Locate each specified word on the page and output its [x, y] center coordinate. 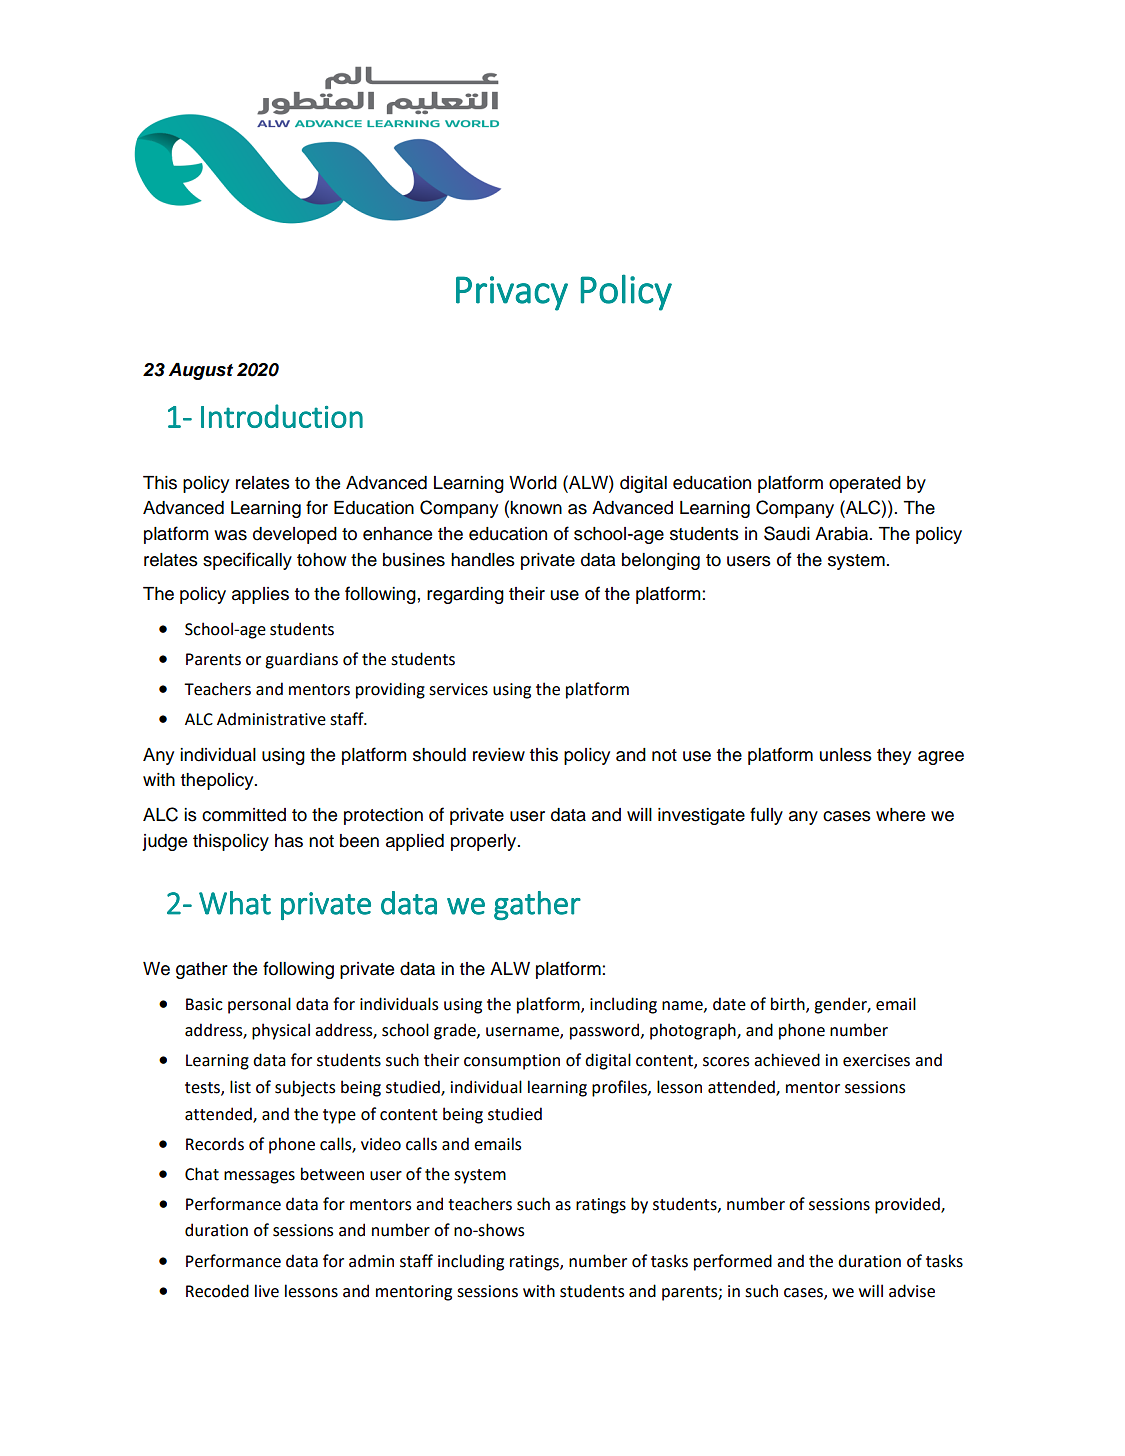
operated [865, 484]
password [604, 1031]
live [267, 1291]
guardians [301, 660]
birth [789, 1004]
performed [733, 1262]
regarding [465, 595]
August [201, 371]
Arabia [843, 534]
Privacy [512, 293]
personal [259, 1005]
